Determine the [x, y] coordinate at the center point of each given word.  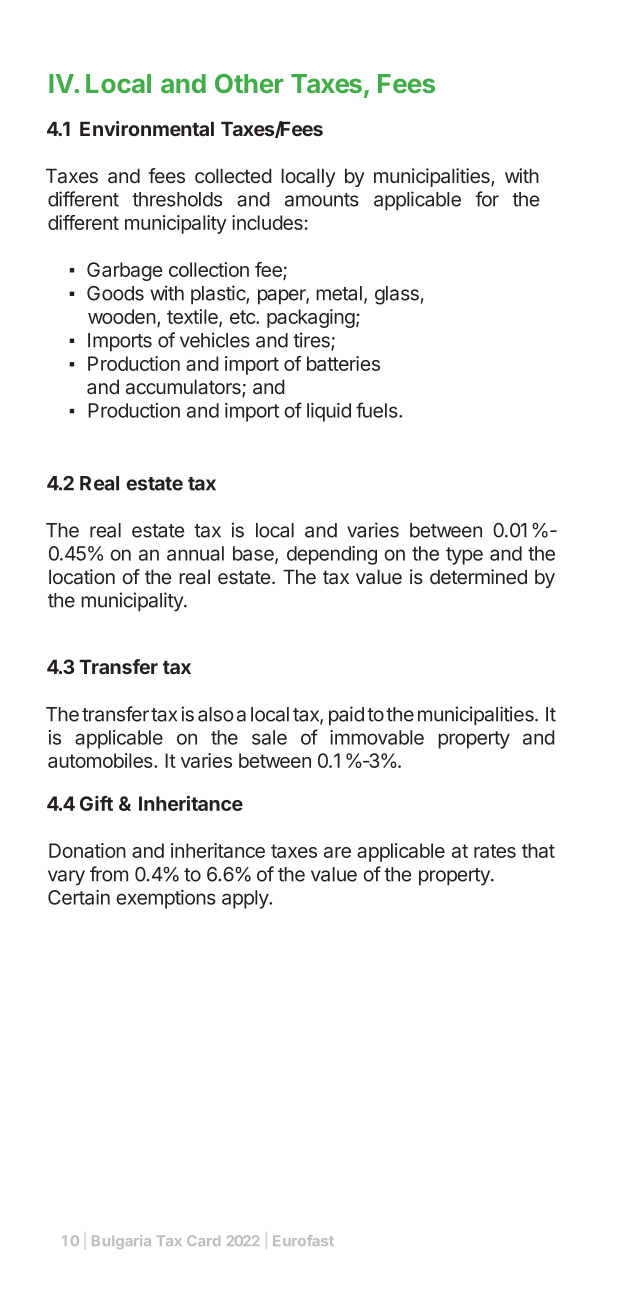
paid [346, 716]
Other [249, 83]
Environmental [147, 128]
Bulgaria [121, 1242]
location [82, 577]
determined [478, 576]
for [487, 199]
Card [203, 1240]
